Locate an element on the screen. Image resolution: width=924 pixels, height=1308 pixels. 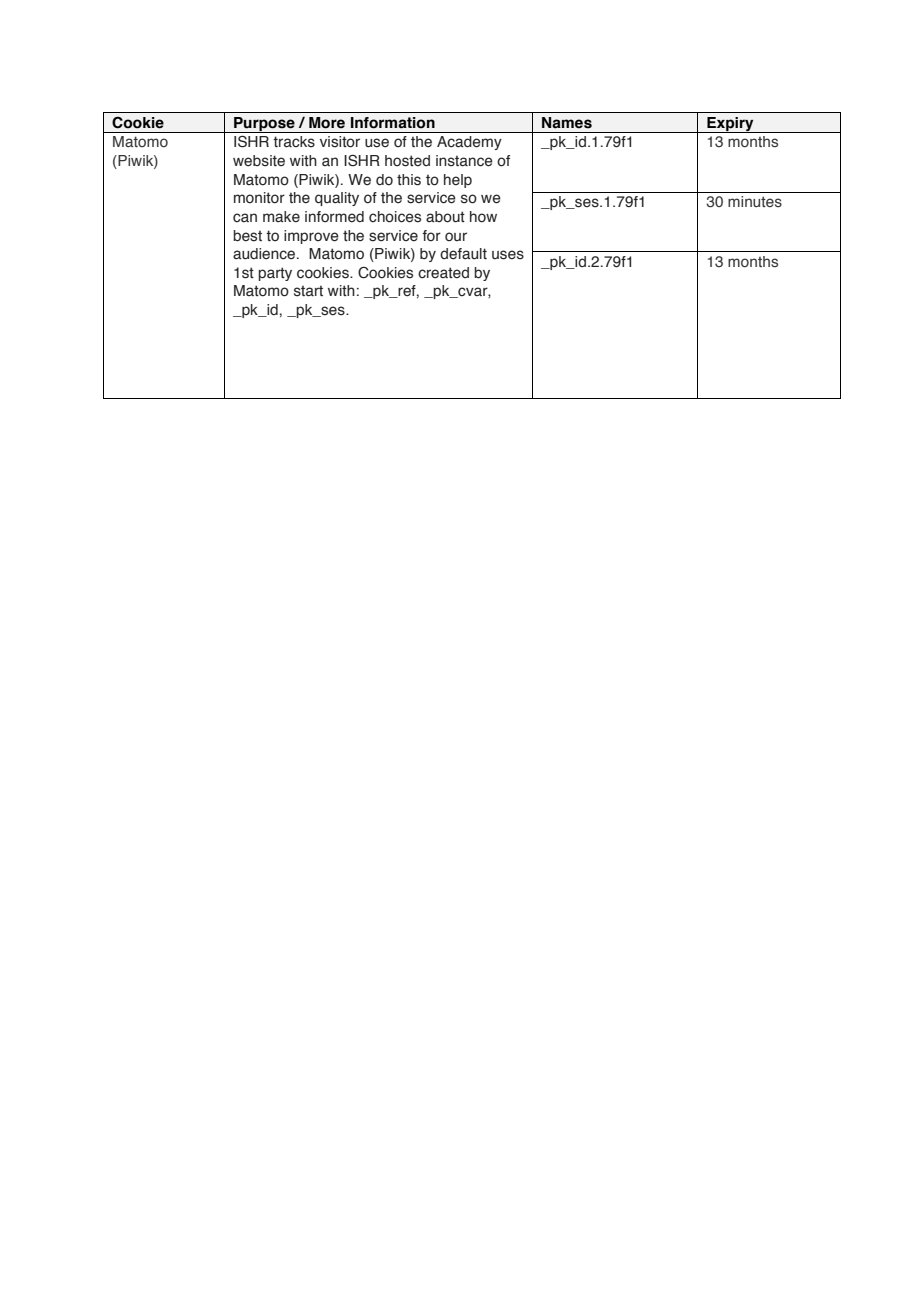
minutes is located at coordinates (755, 201).
